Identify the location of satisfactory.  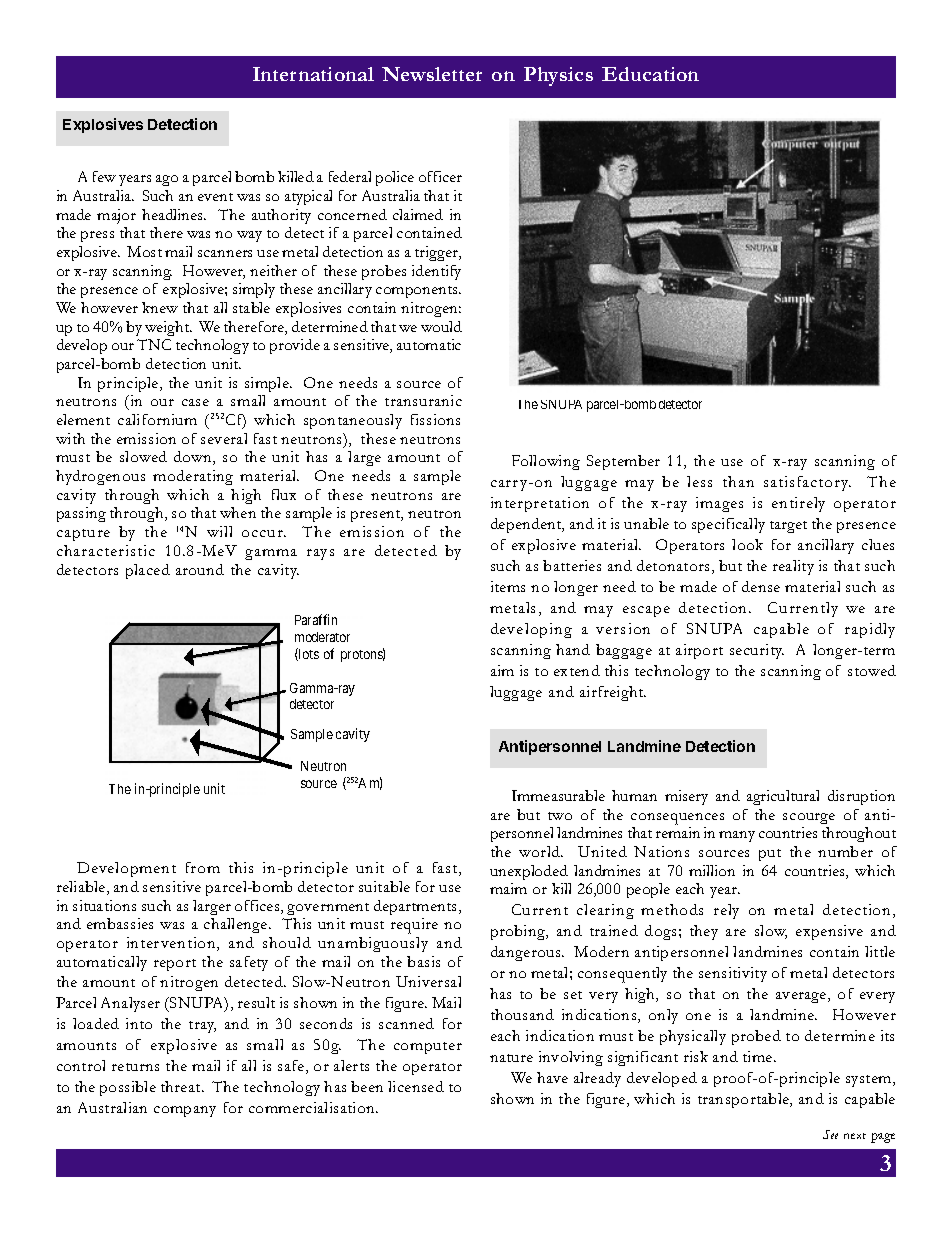
(807, 483).
